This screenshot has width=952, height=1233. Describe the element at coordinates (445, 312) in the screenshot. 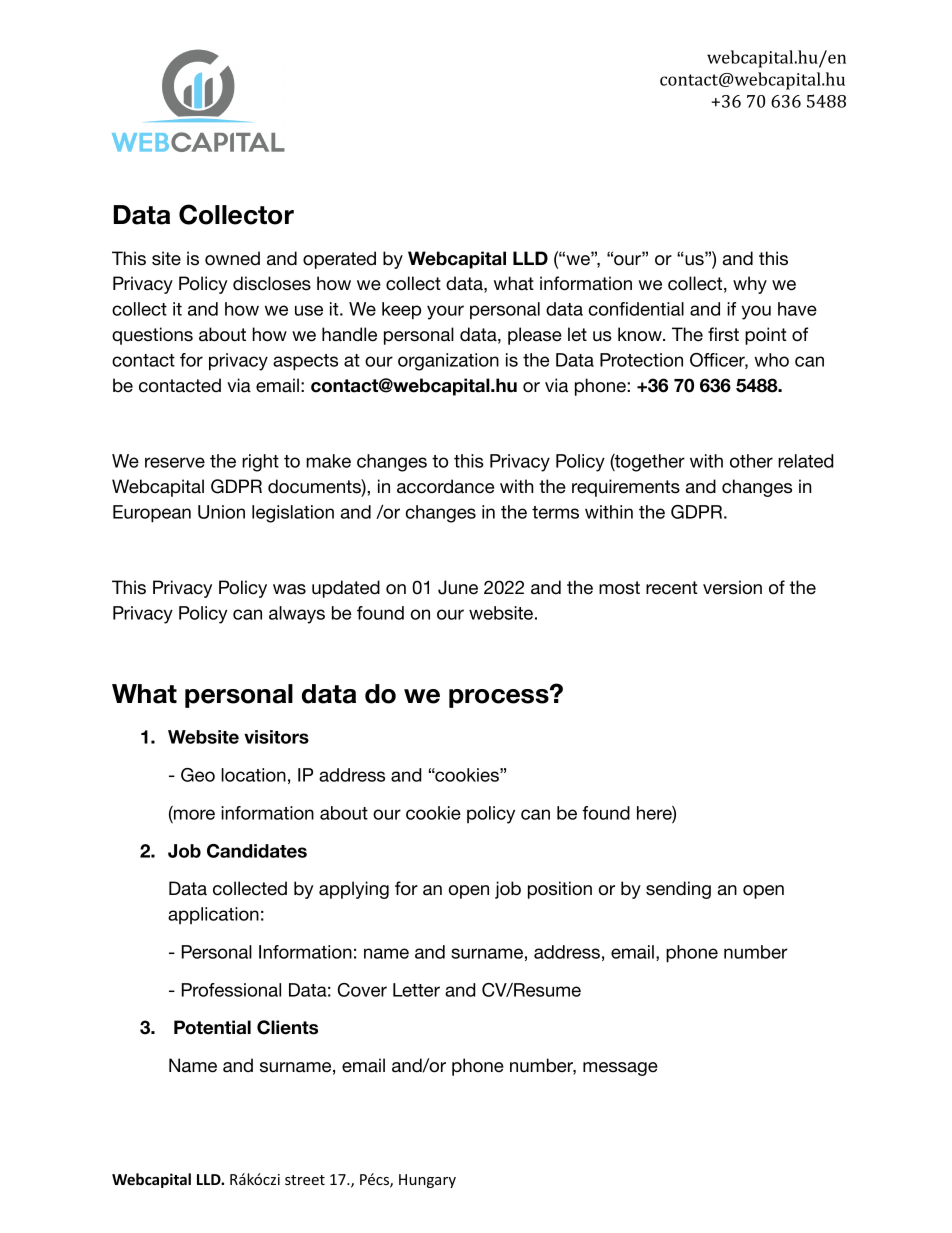

I see `your` at that location.
